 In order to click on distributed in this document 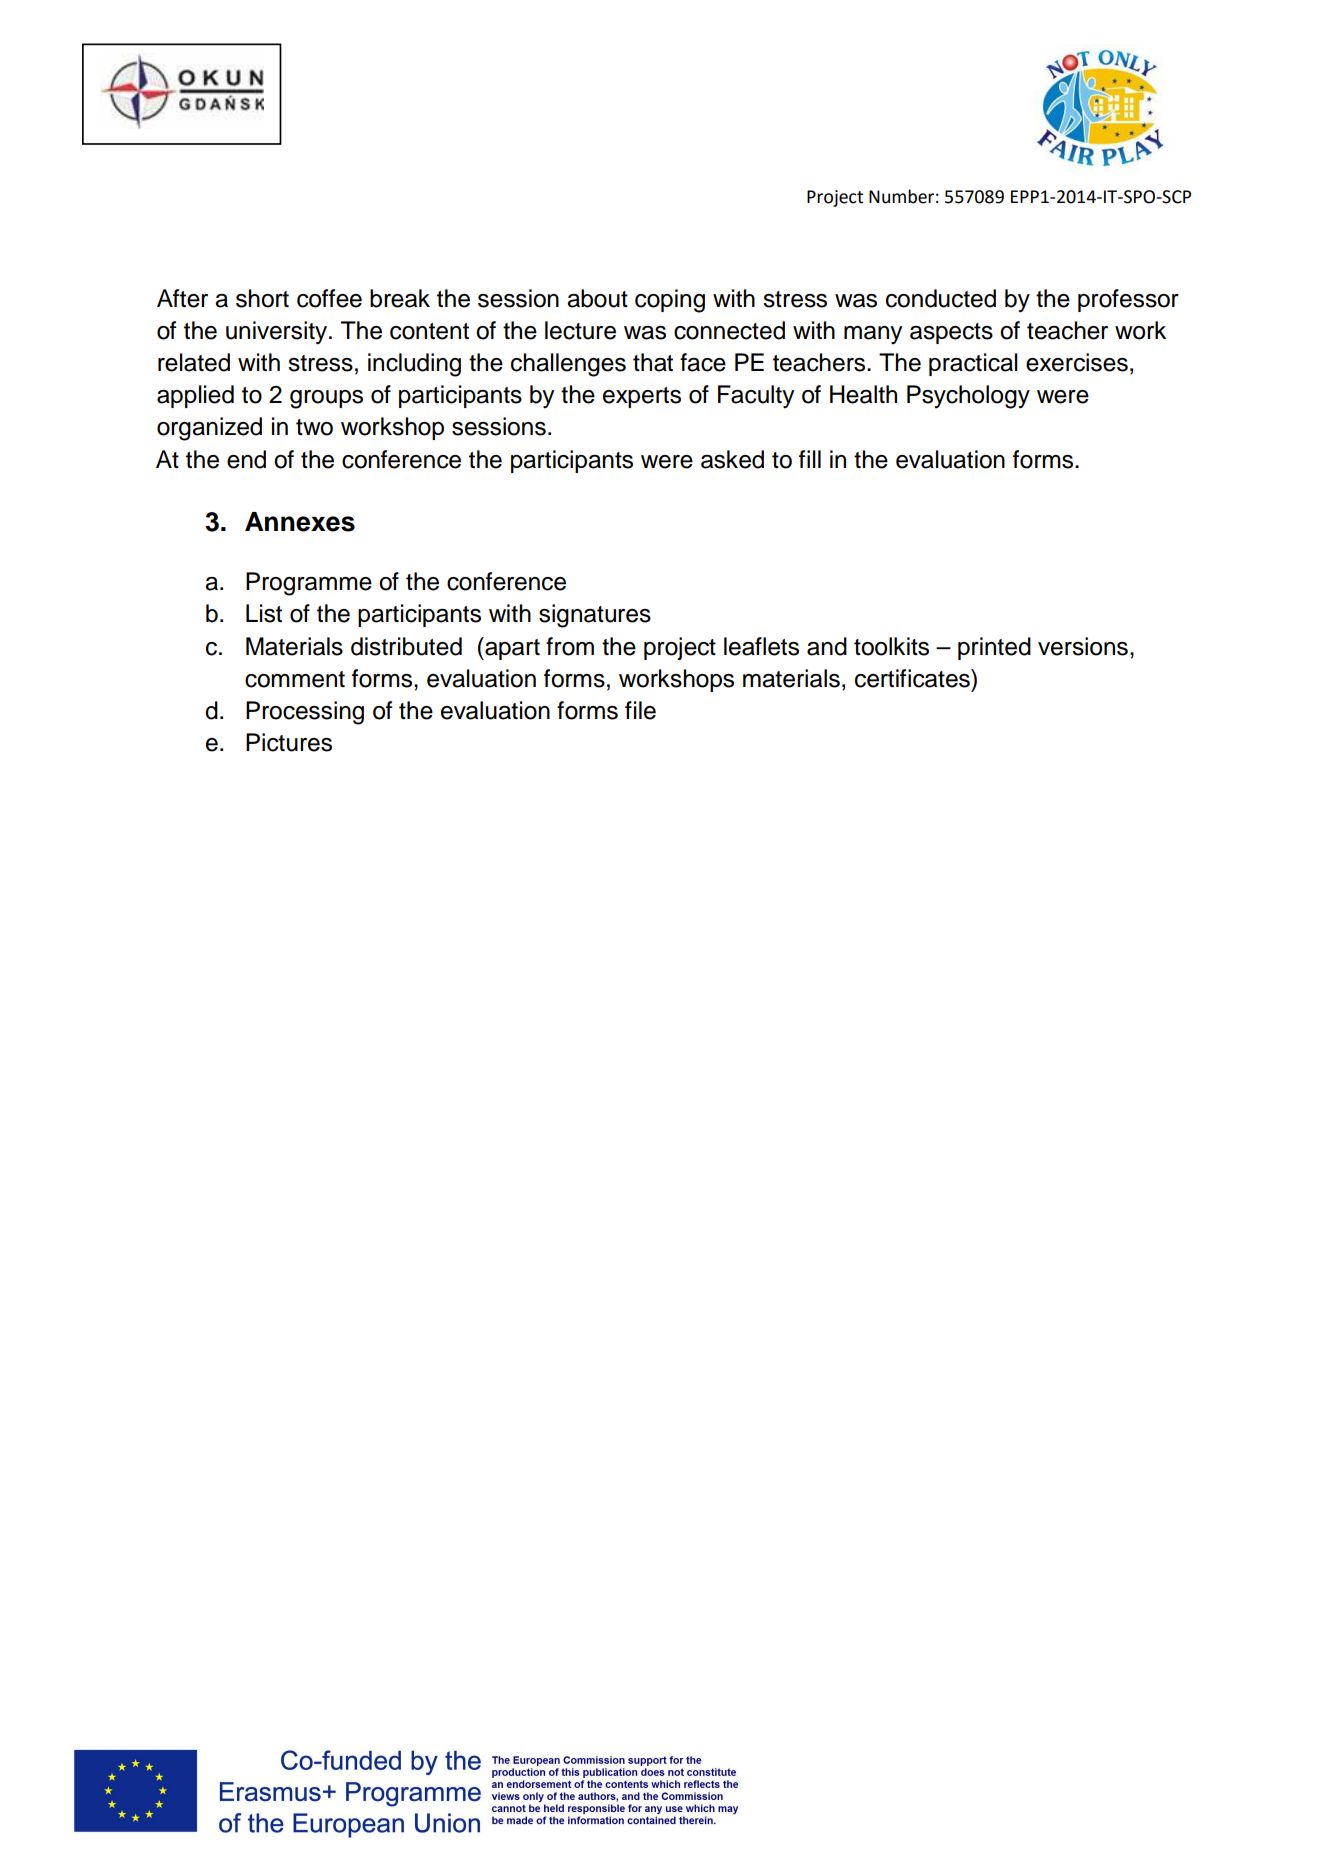, I will do `click(406, 646)`.
